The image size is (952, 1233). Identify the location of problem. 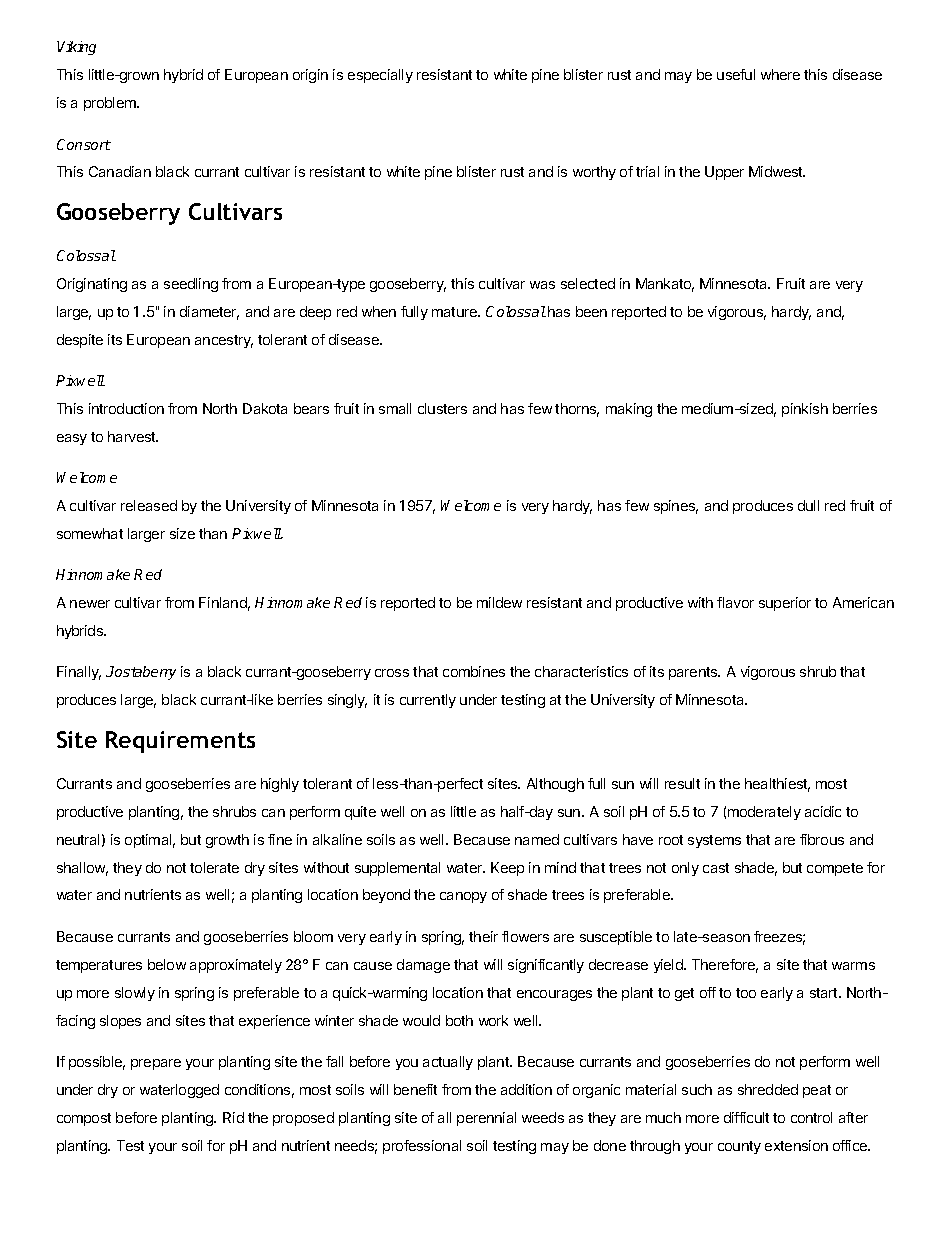
(111, 104).
